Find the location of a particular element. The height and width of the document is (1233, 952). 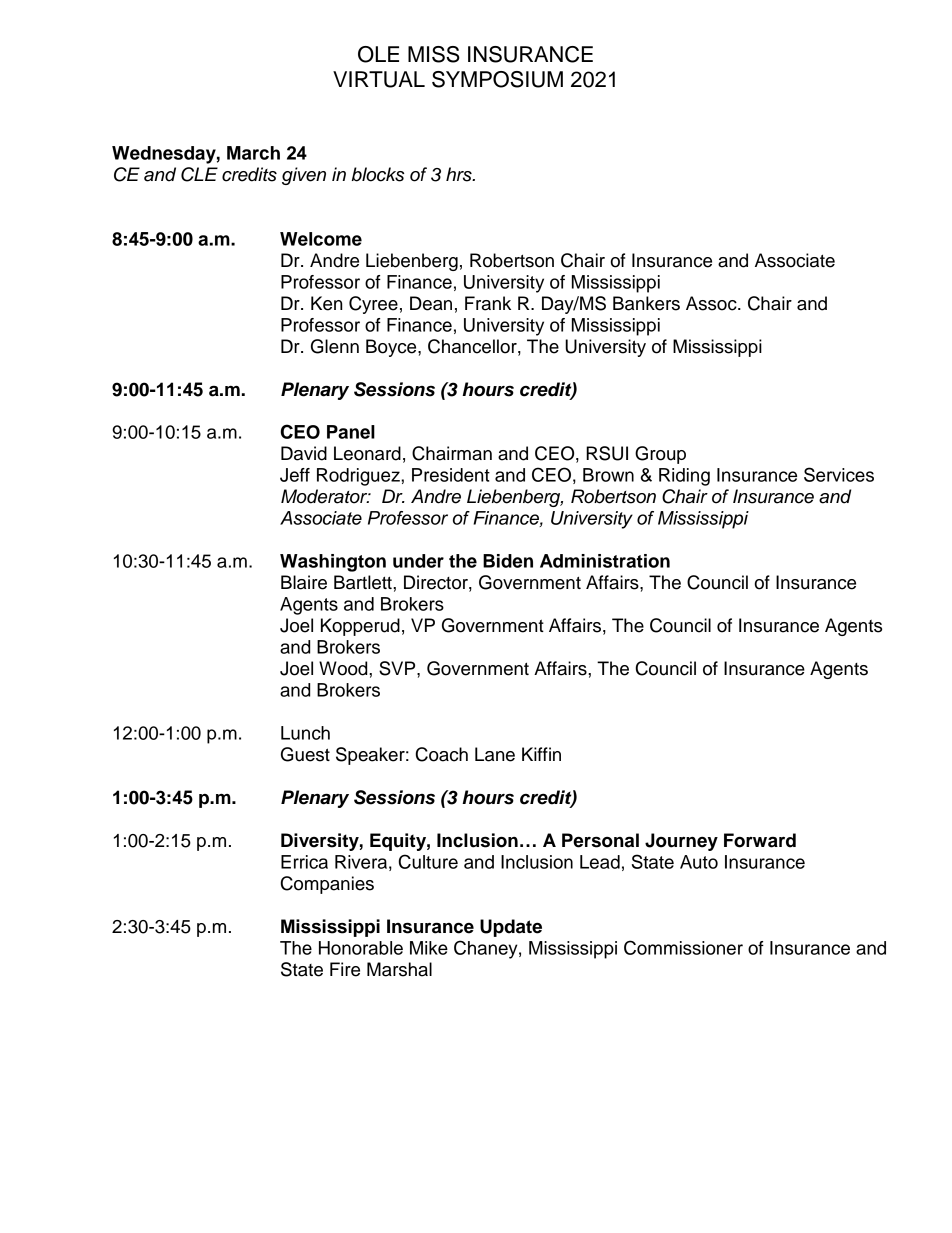

Honorable is located at coordinates (361, 948).
